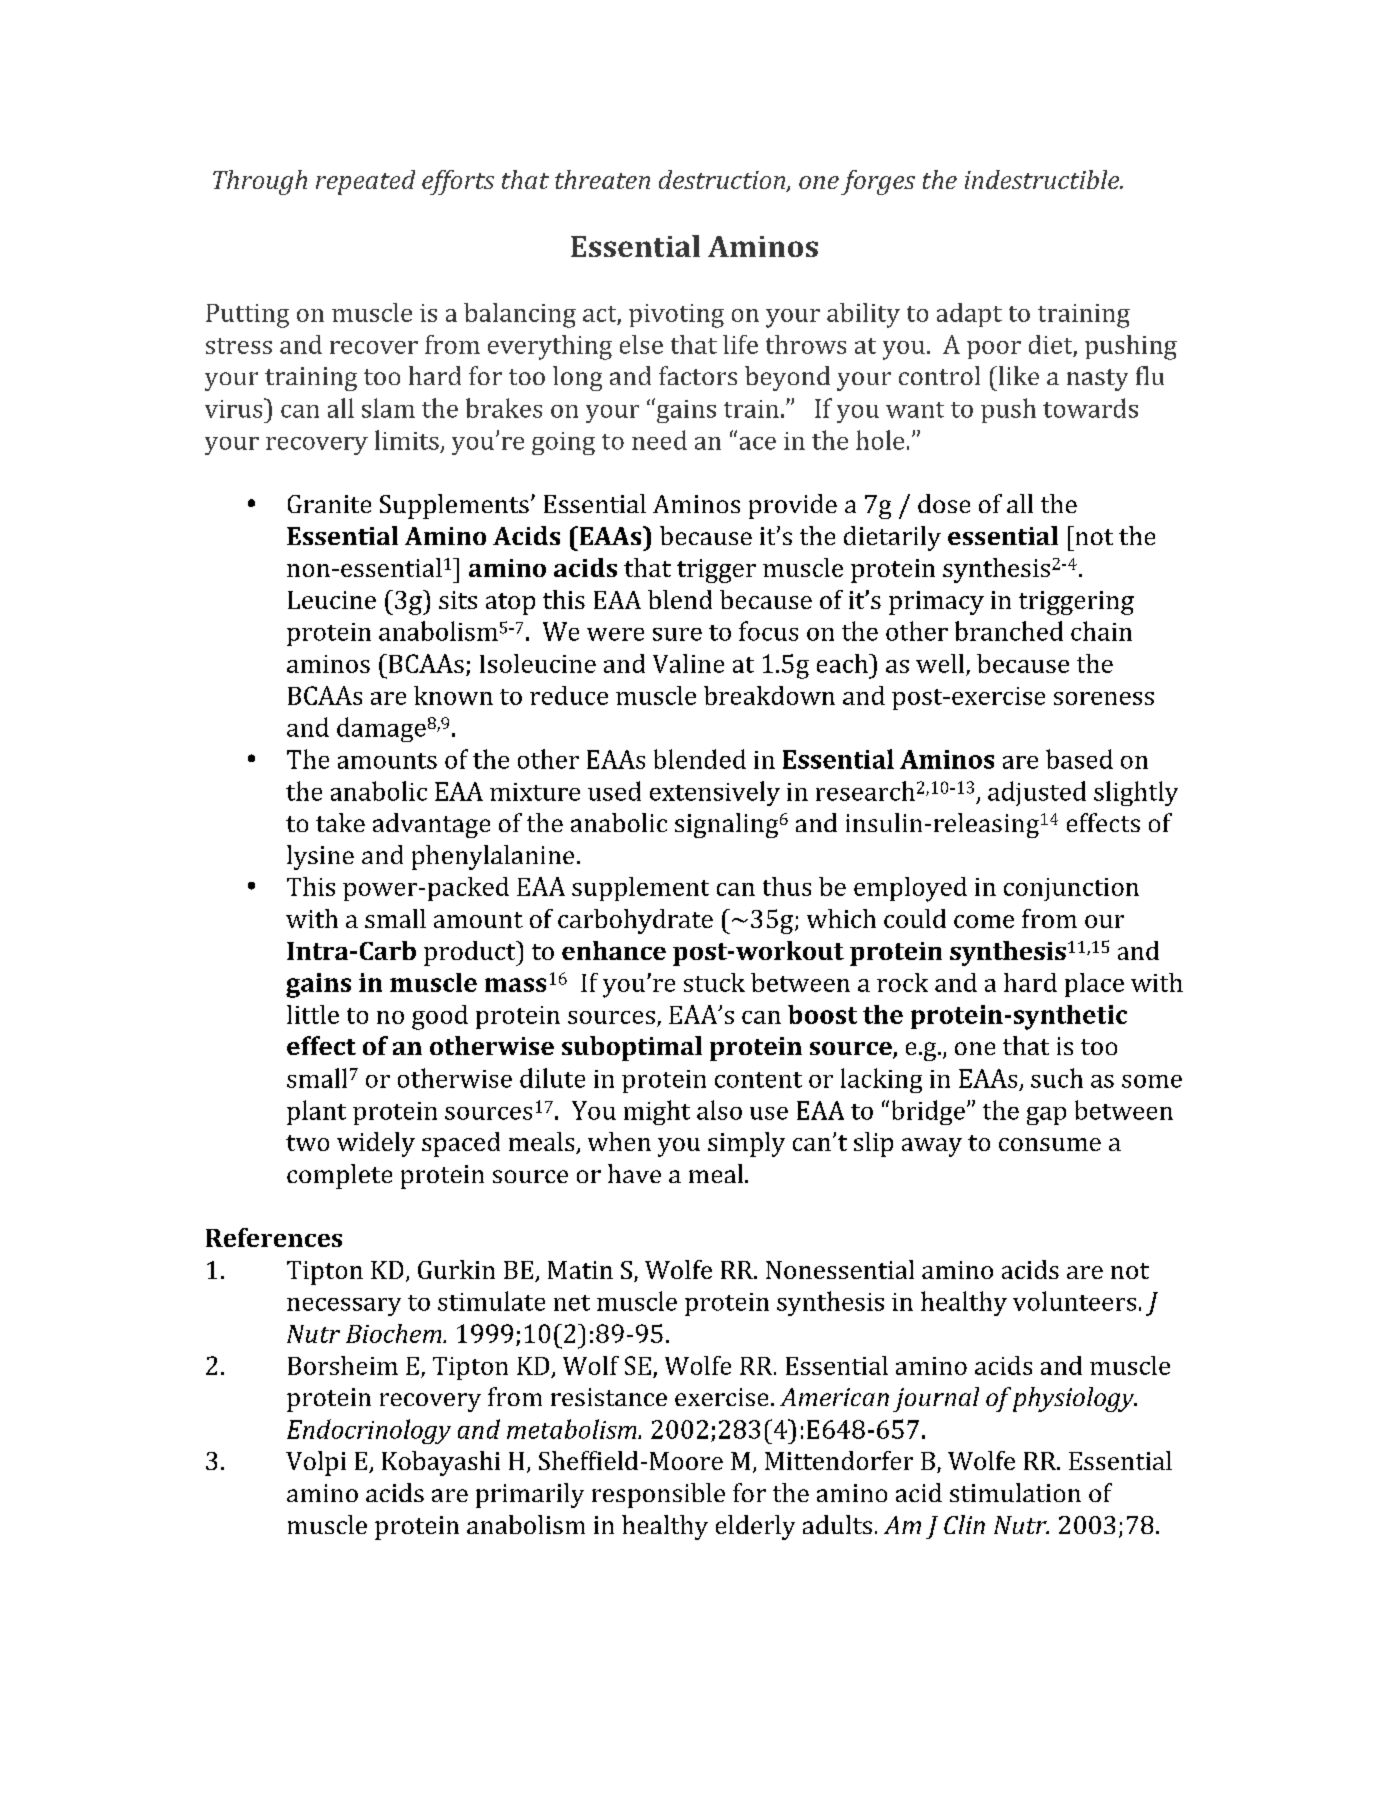 The width and height of the screenshot is (1388, 1796). What do you see at coordinates (723, 181) in the screenshot?
I see `destruction` at bounding box center [723, 181].
